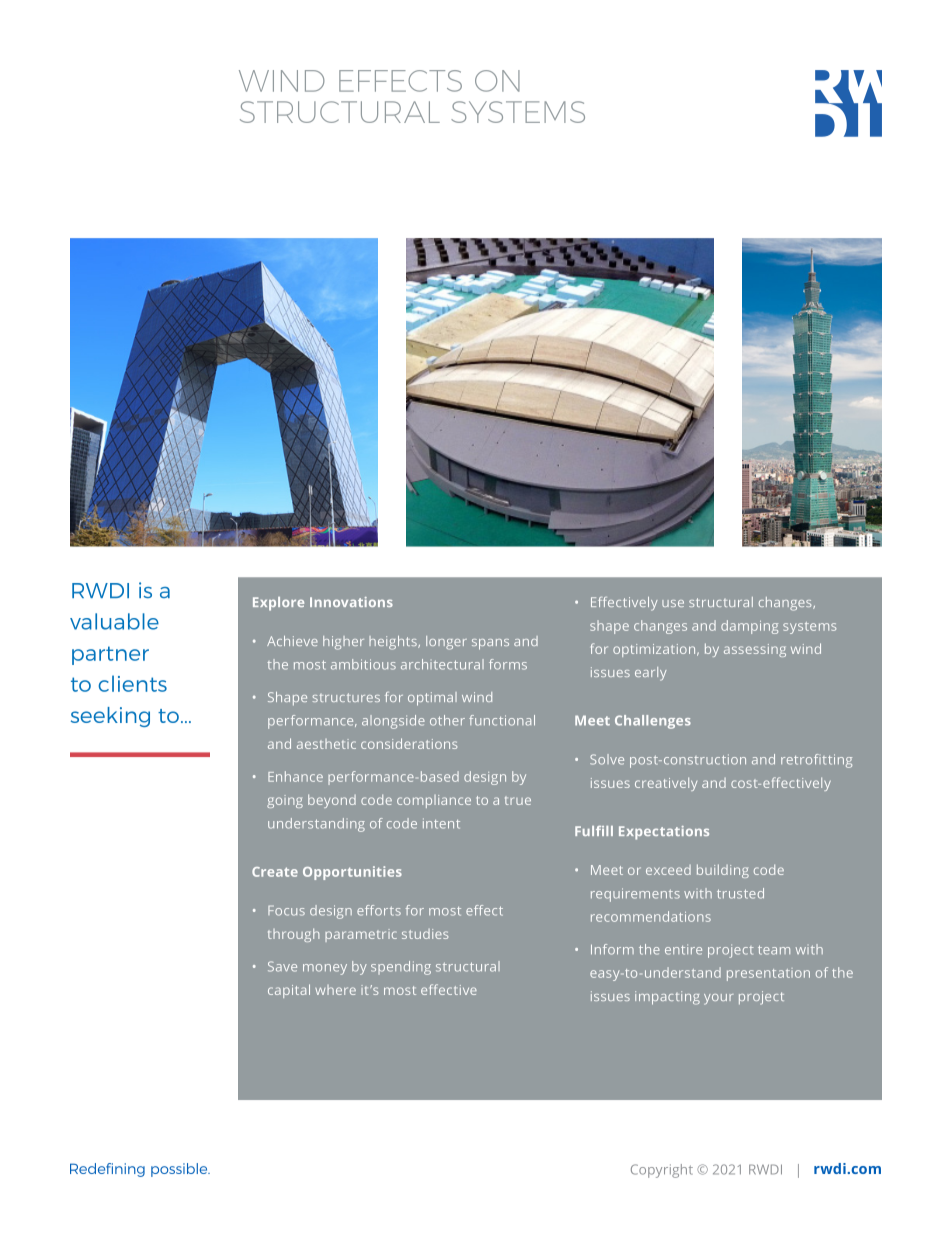  I want to click on trusted, so click(740, 893).
